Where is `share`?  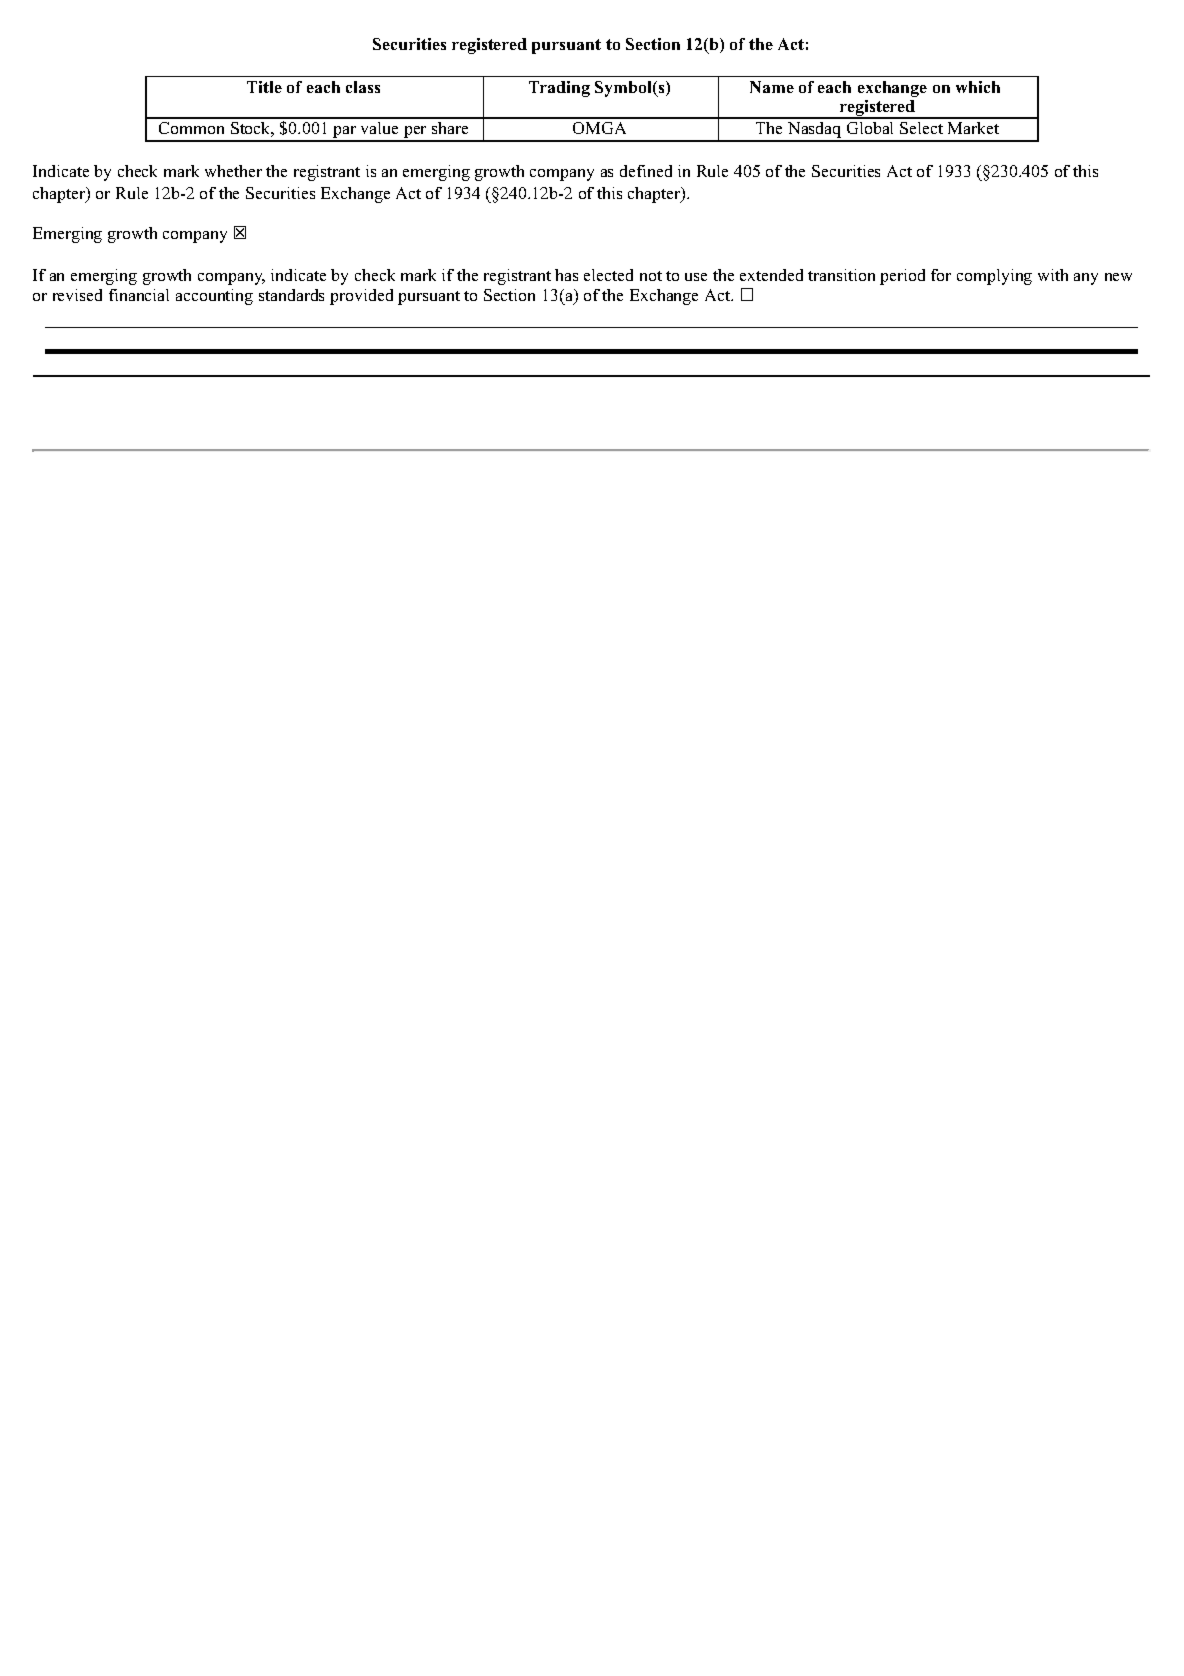 share is located at coordinates (450, 128).
